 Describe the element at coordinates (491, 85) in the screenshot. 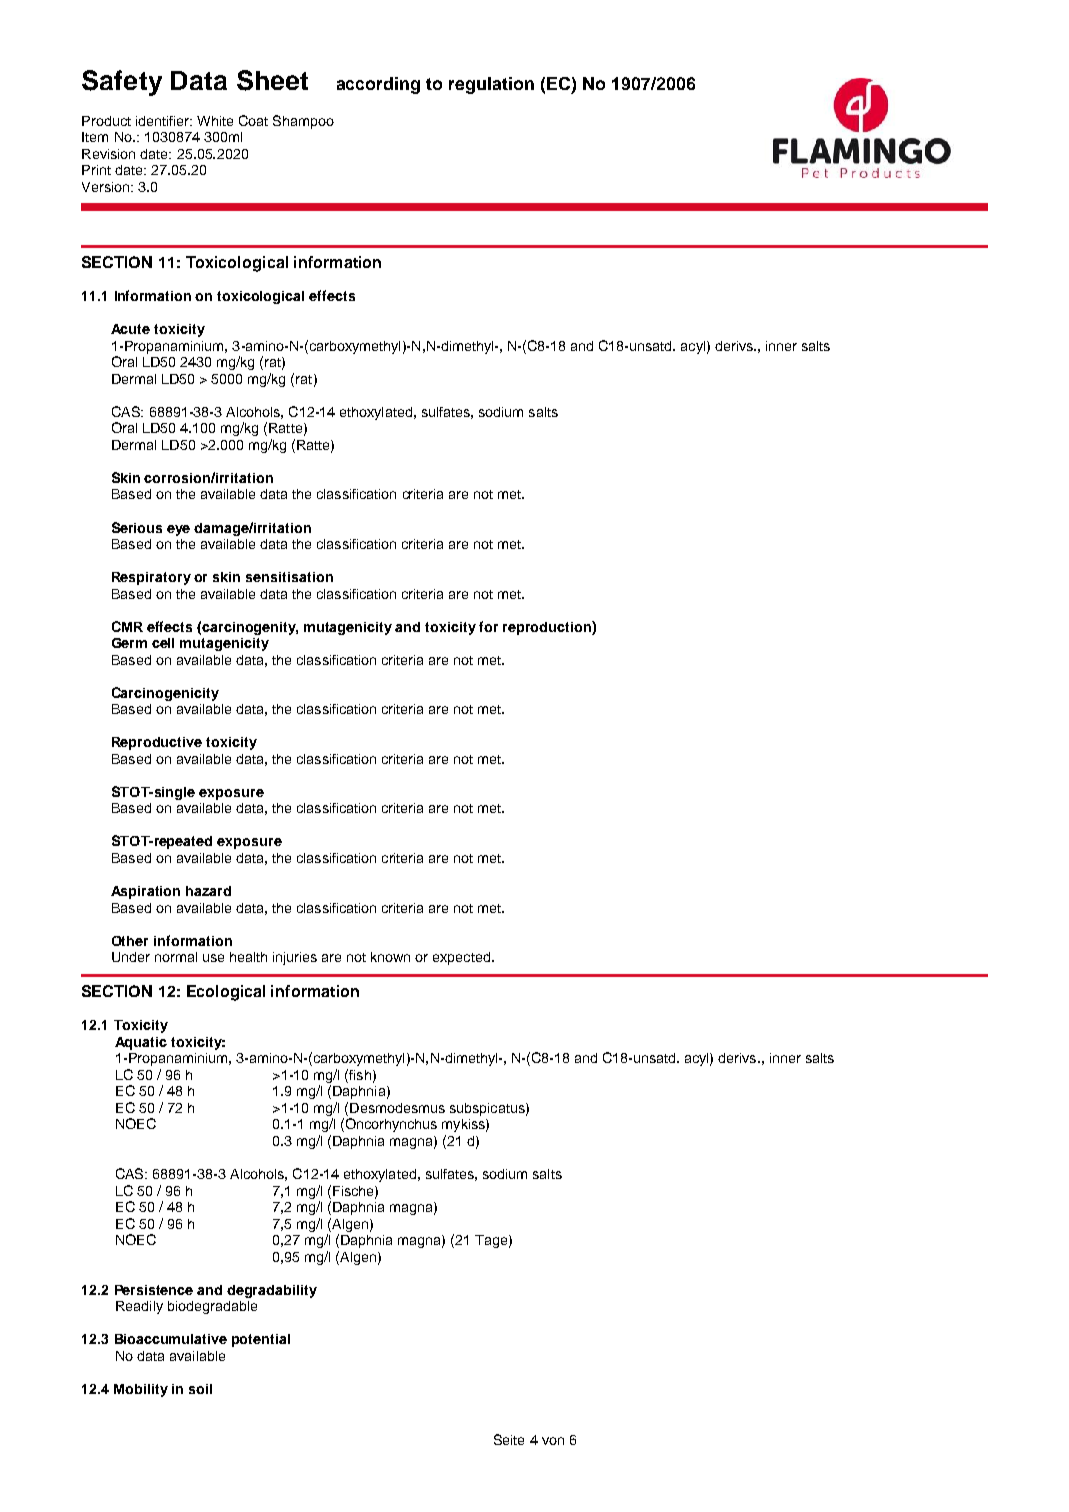

I see `regulation` at that location.
